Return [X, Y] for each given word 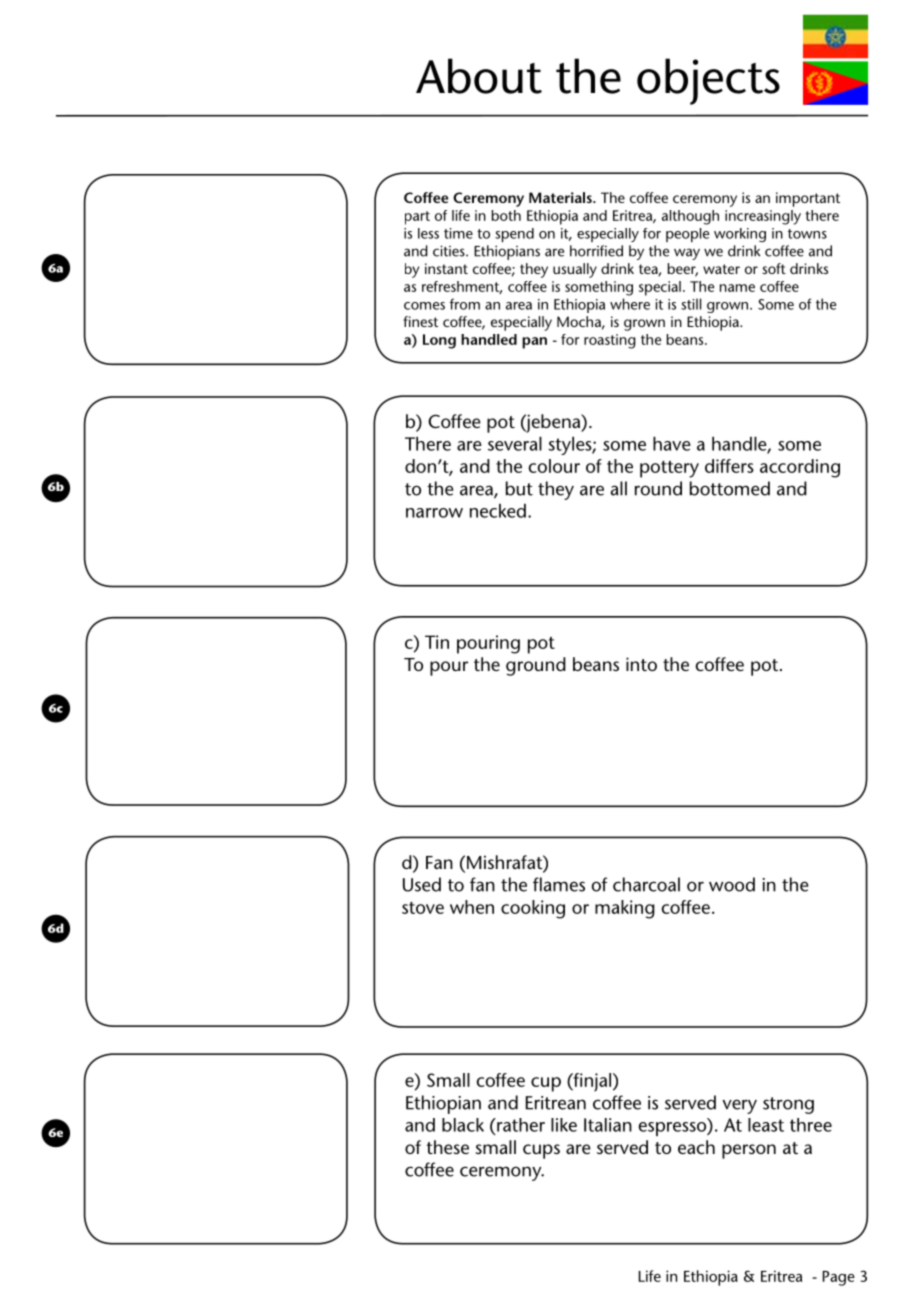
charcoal [646, 884]
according [800, 468]
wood [732, 884]
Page [838, 1278]
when [472, 907]
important [808, 199]
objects [708, 81]
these [448, 1147]
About [479, 76]
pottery [669, 469]
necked [498, 511]
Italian [608, 1125]
